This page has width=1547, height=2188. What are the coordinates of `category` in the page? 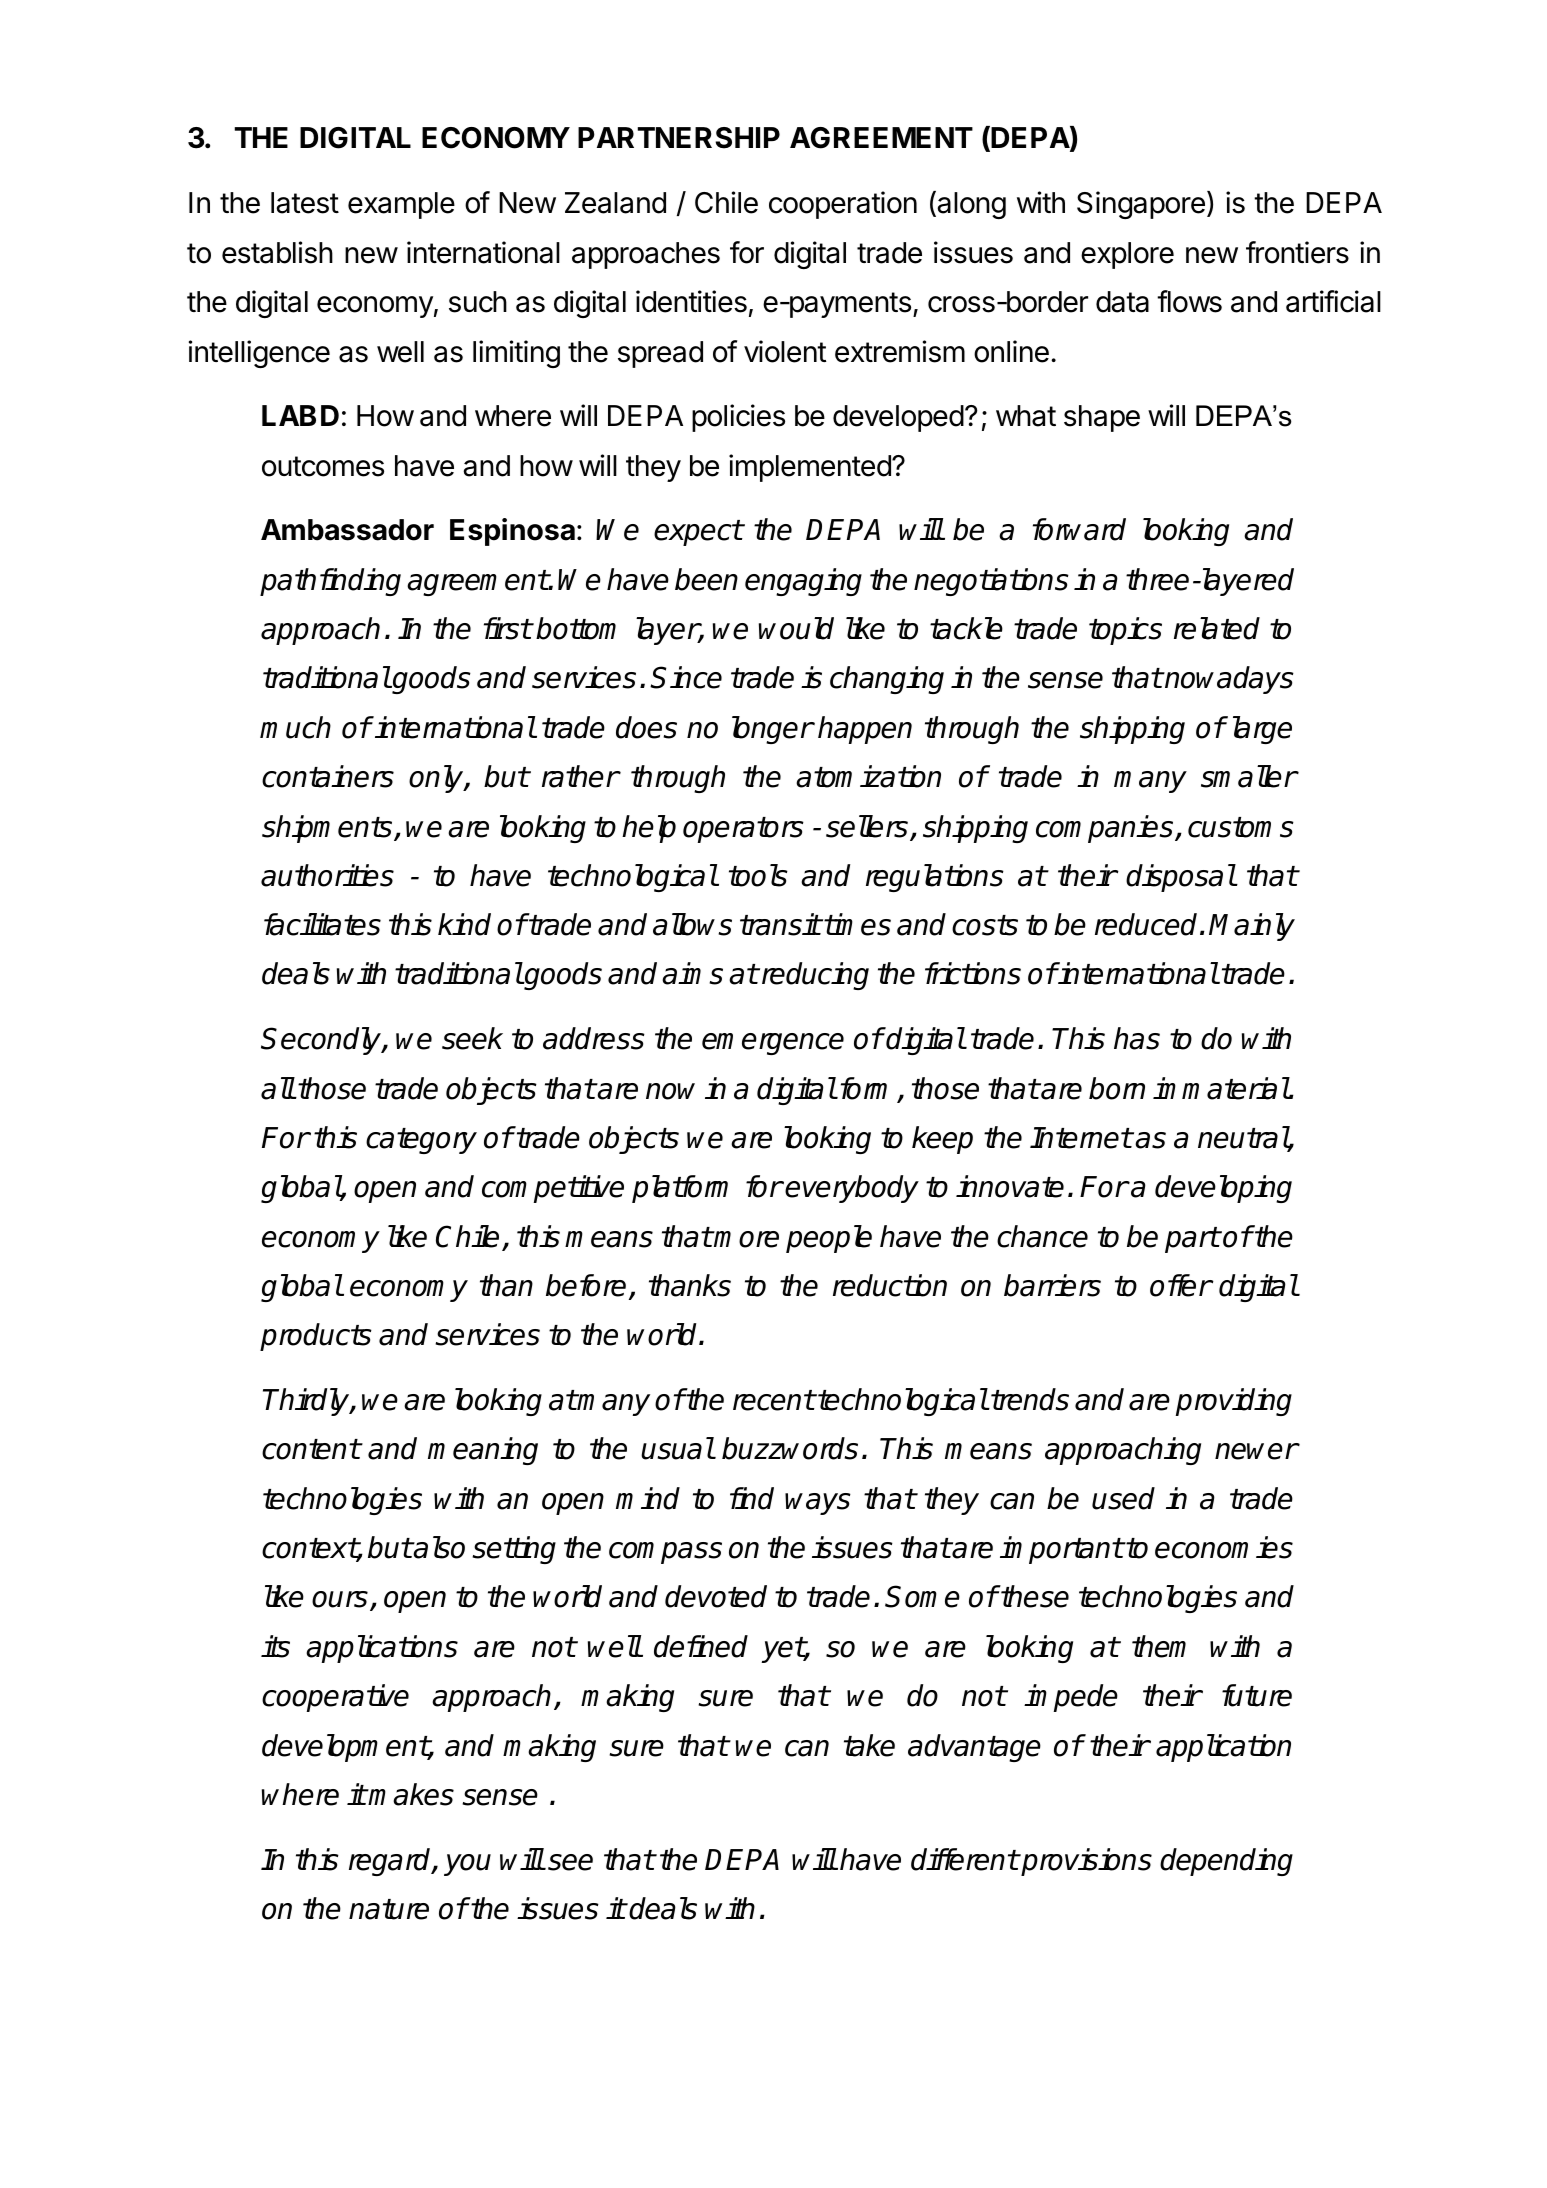 It's located at (421, 1141).
